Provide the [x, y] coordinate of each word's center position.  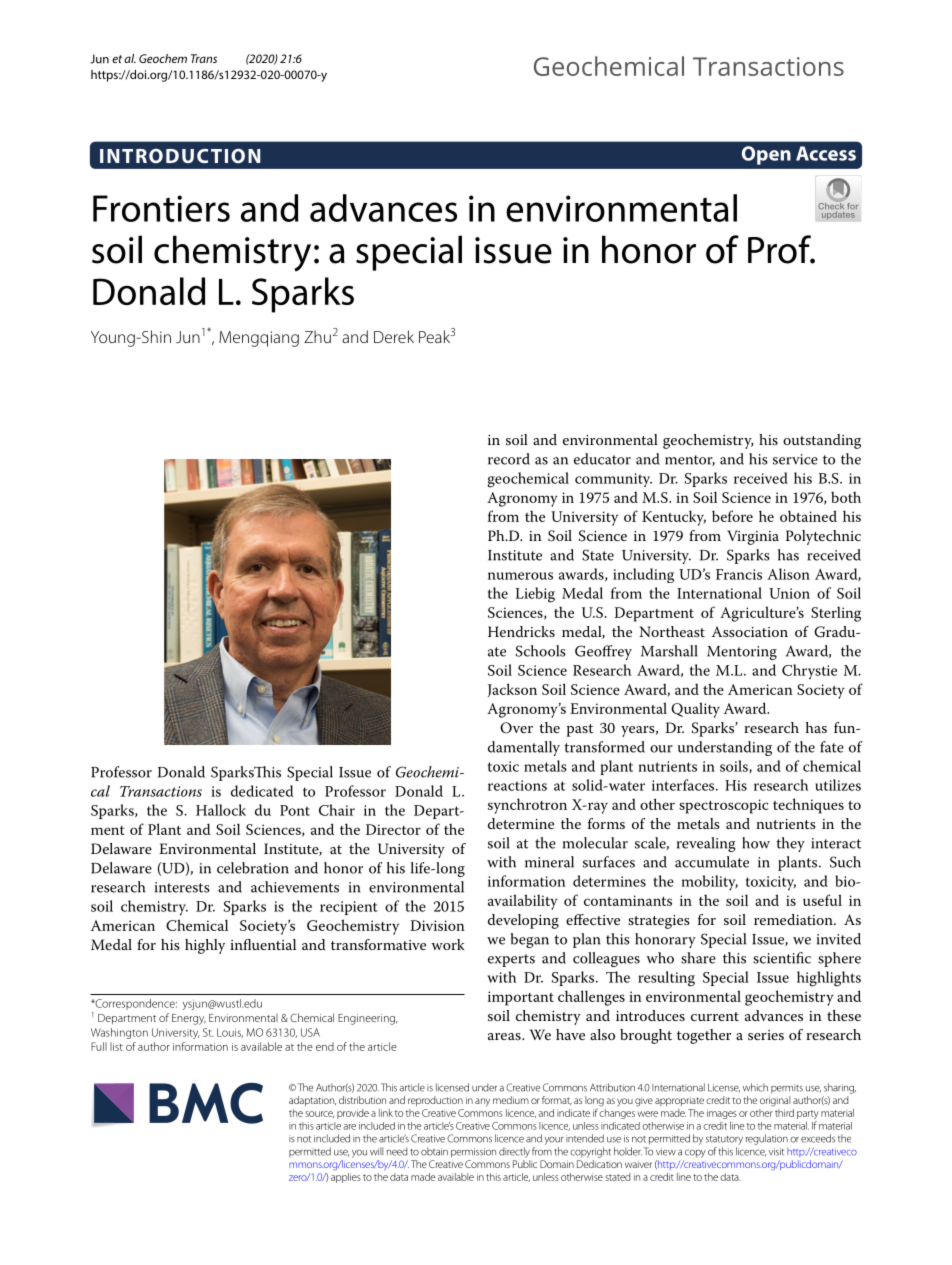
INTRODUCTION [180, 156]
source [319, 1114]
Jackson [512, 690]
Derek [394, 336]
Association [750, 631]
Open [766, 155]
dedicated [262, 791]
